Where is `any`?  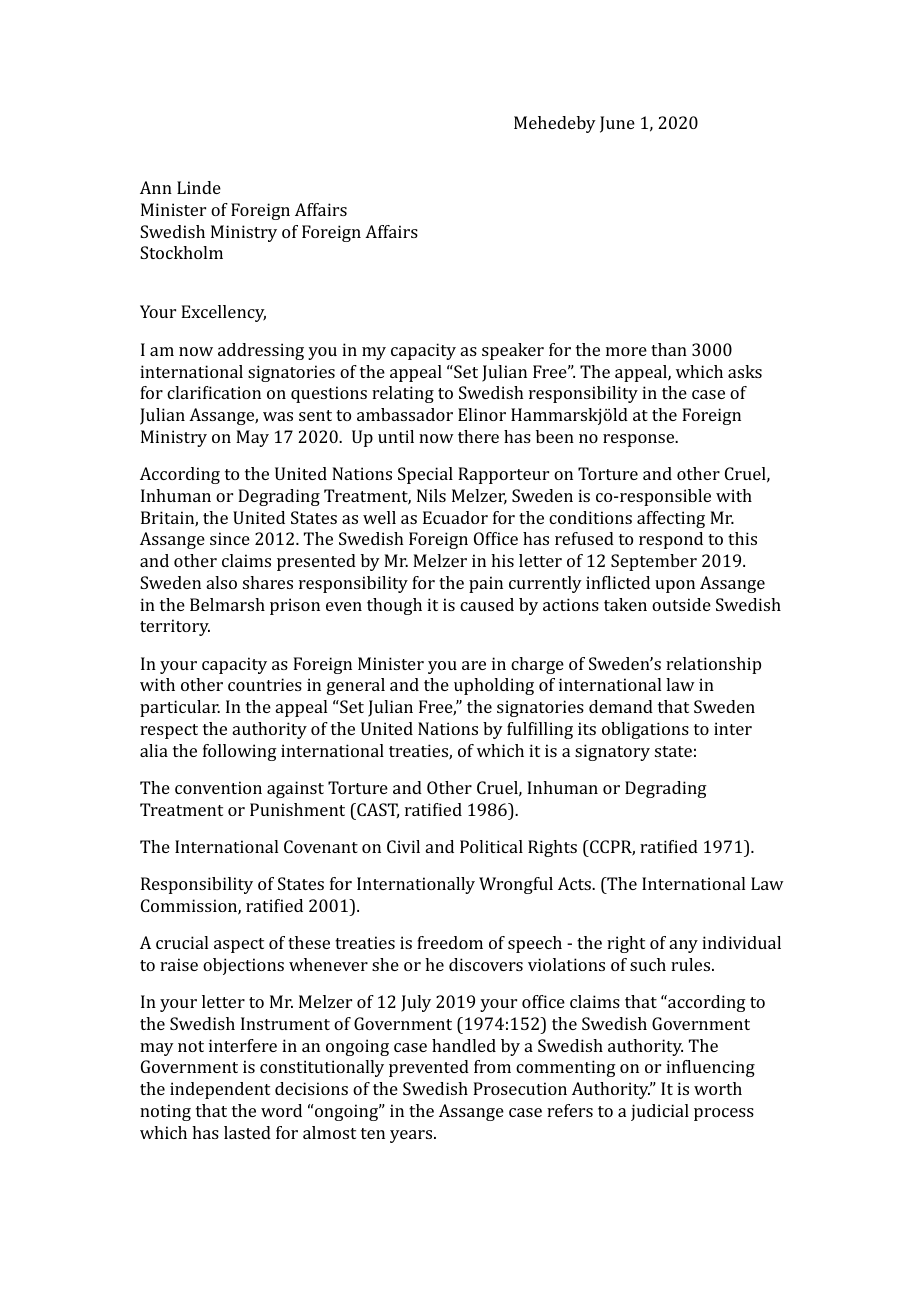 any is located at coordinates (684, 946).
